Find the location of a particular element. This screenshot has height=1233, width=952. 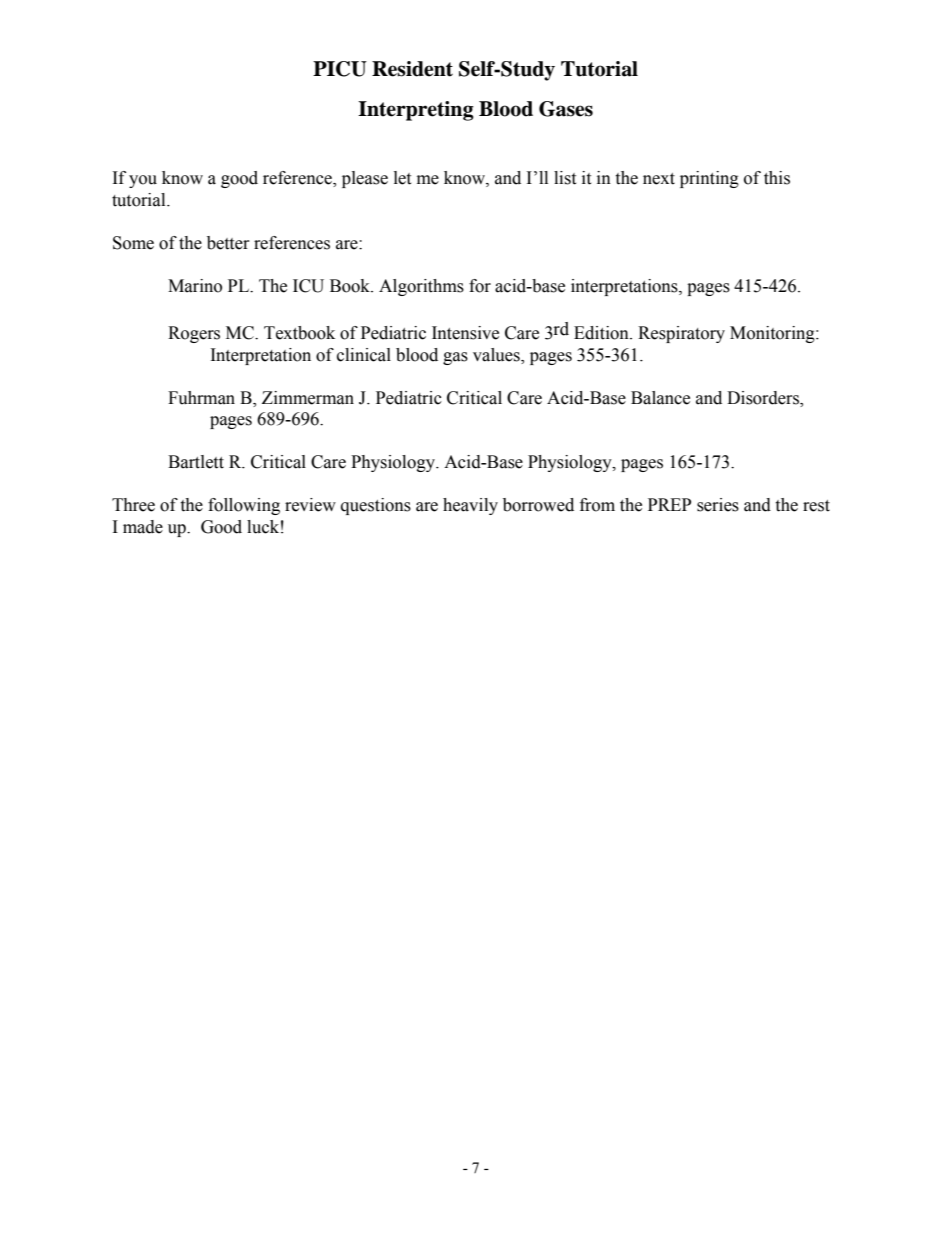

Resident is located at coordinates (412, 69).
